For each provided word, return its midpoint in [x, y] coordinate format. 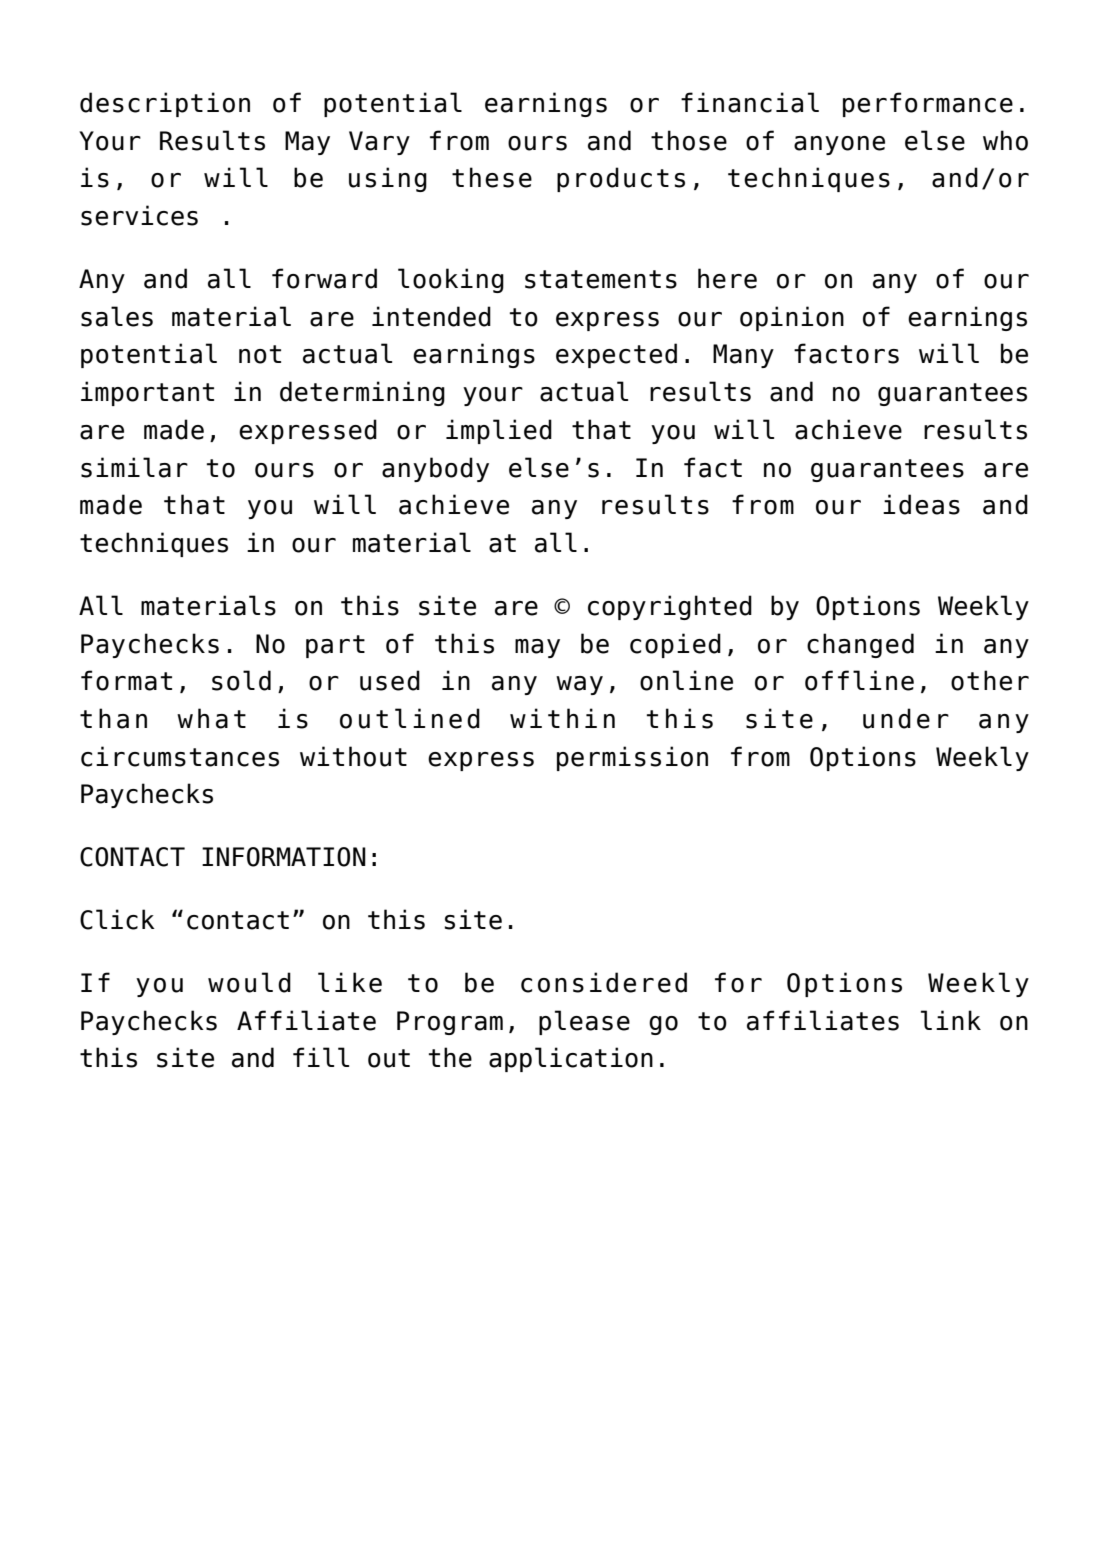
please [584, 1022]
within [562, 718]
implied [499, 431]
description [165, 104]
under [906, 718]
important [147, 393]
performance [928, 104]
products [621, 179]
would [249, 982]
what [211, 718]
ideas [921, 504]
